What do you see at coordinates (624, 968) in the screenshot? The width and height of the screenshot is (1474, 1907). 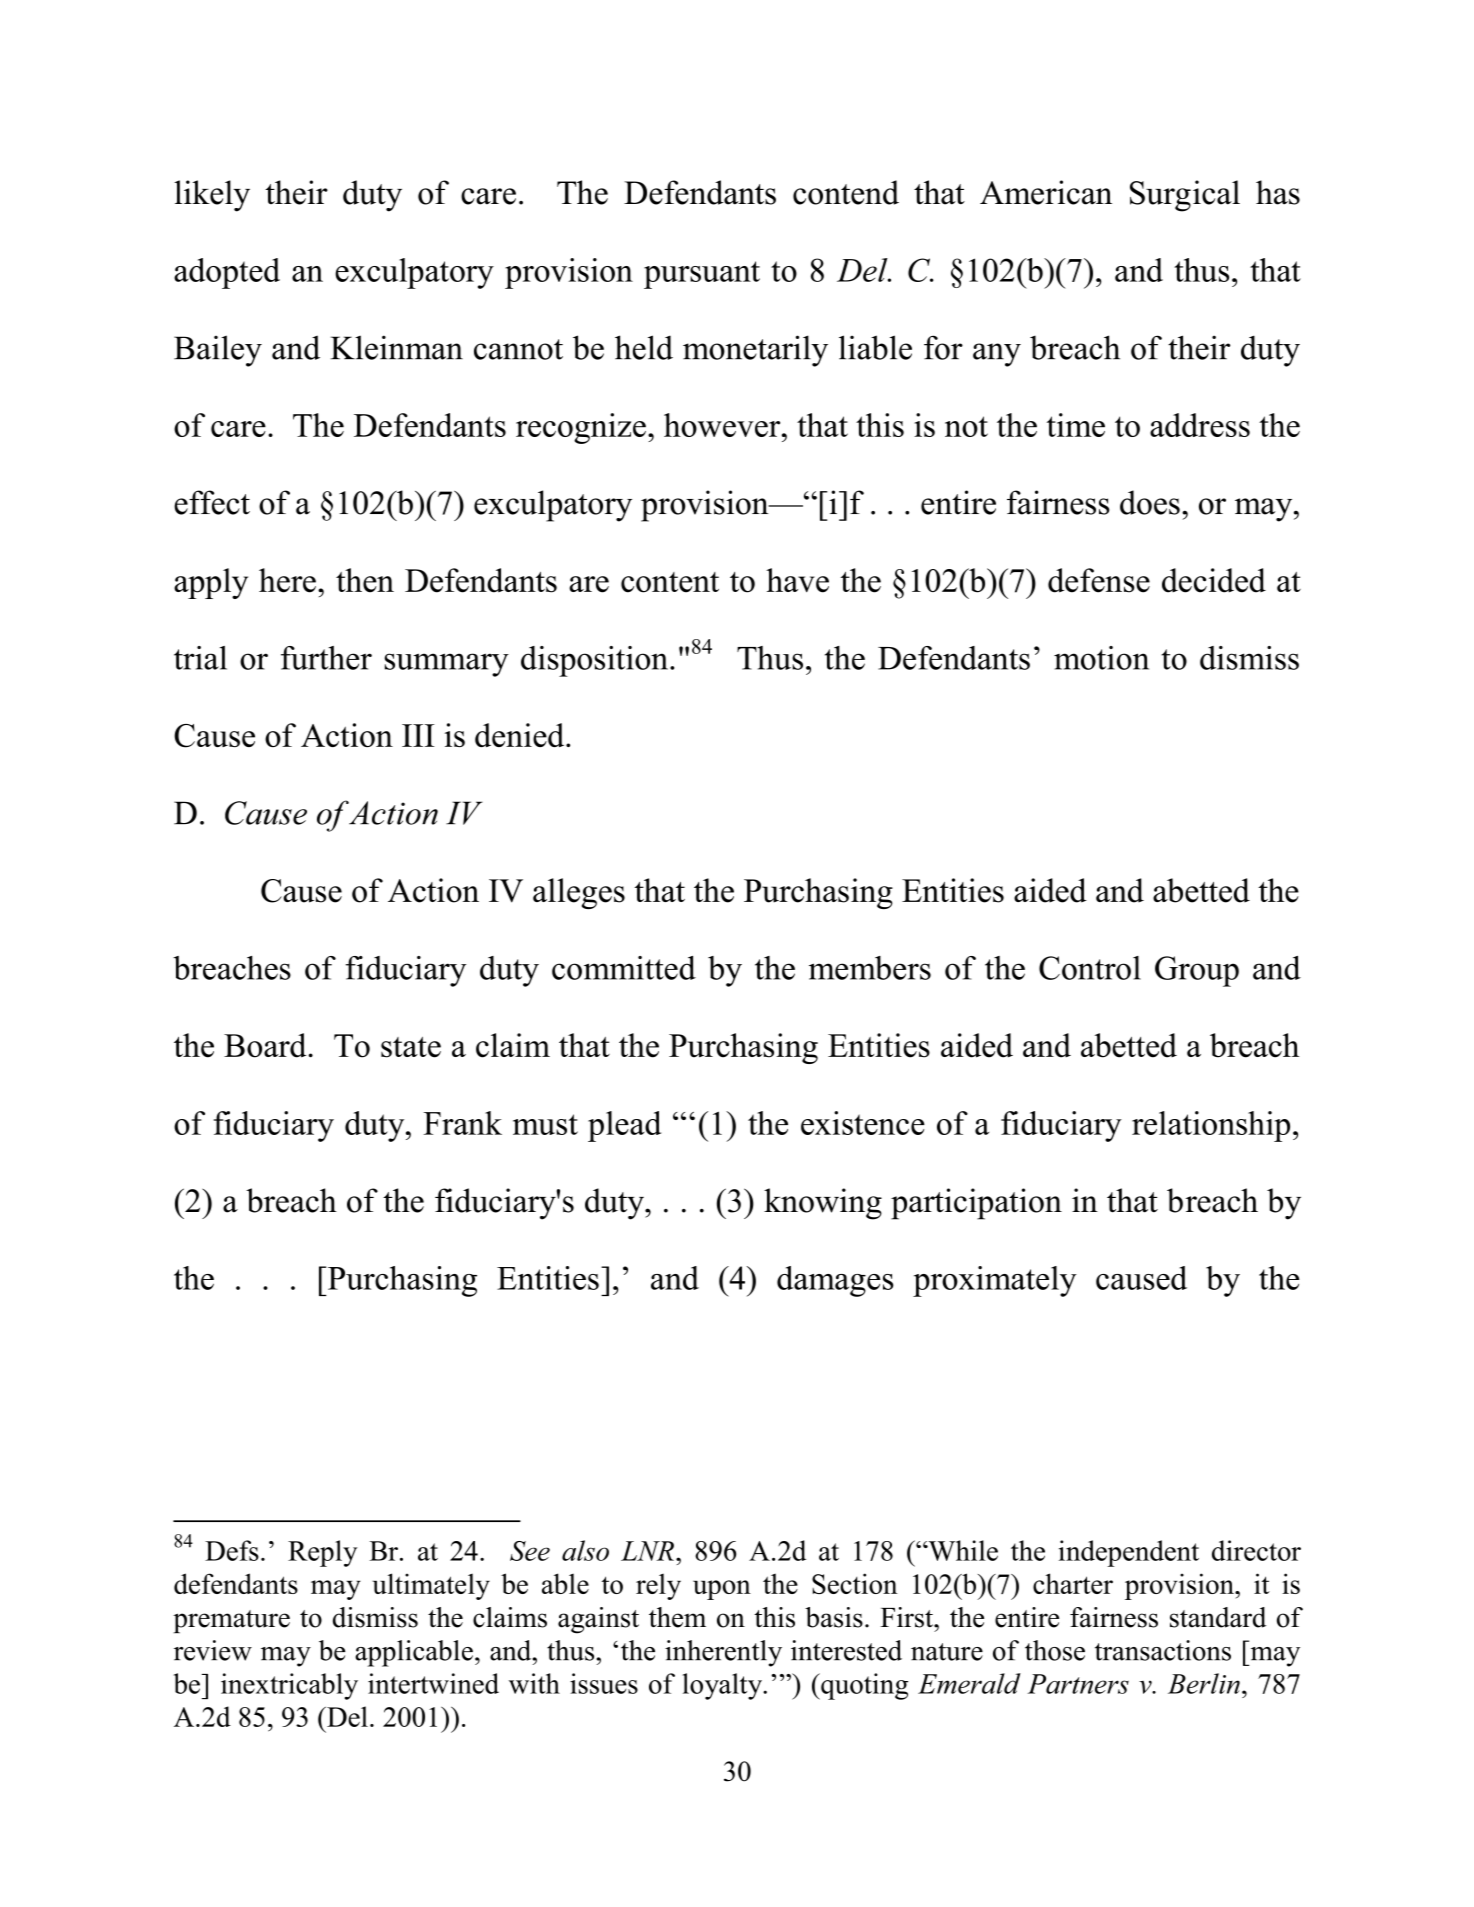 I see `committed` at bounding box center [624, 968].
